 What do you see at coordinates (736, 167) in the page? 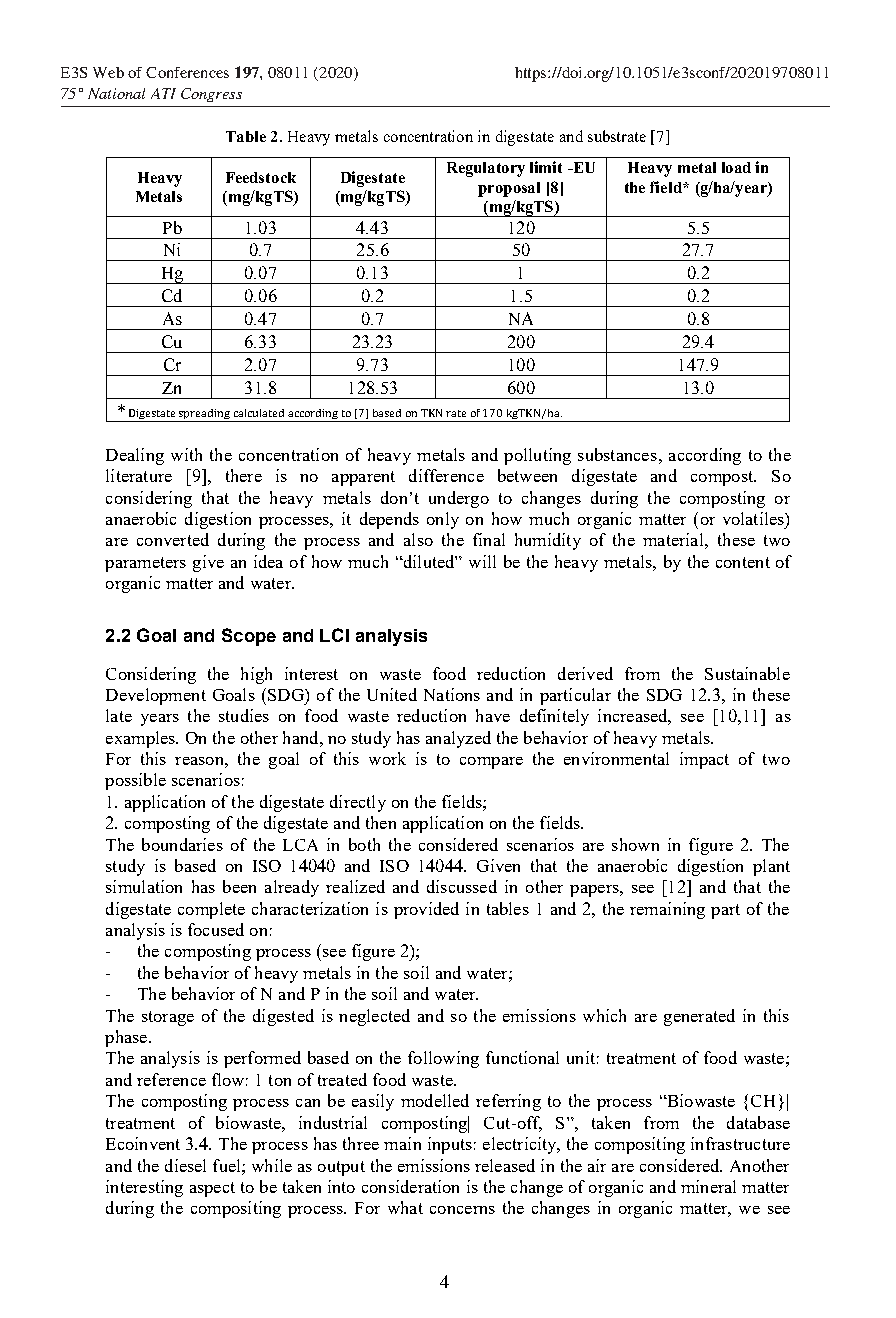
I see `load` at bounding box center [736, 167].
